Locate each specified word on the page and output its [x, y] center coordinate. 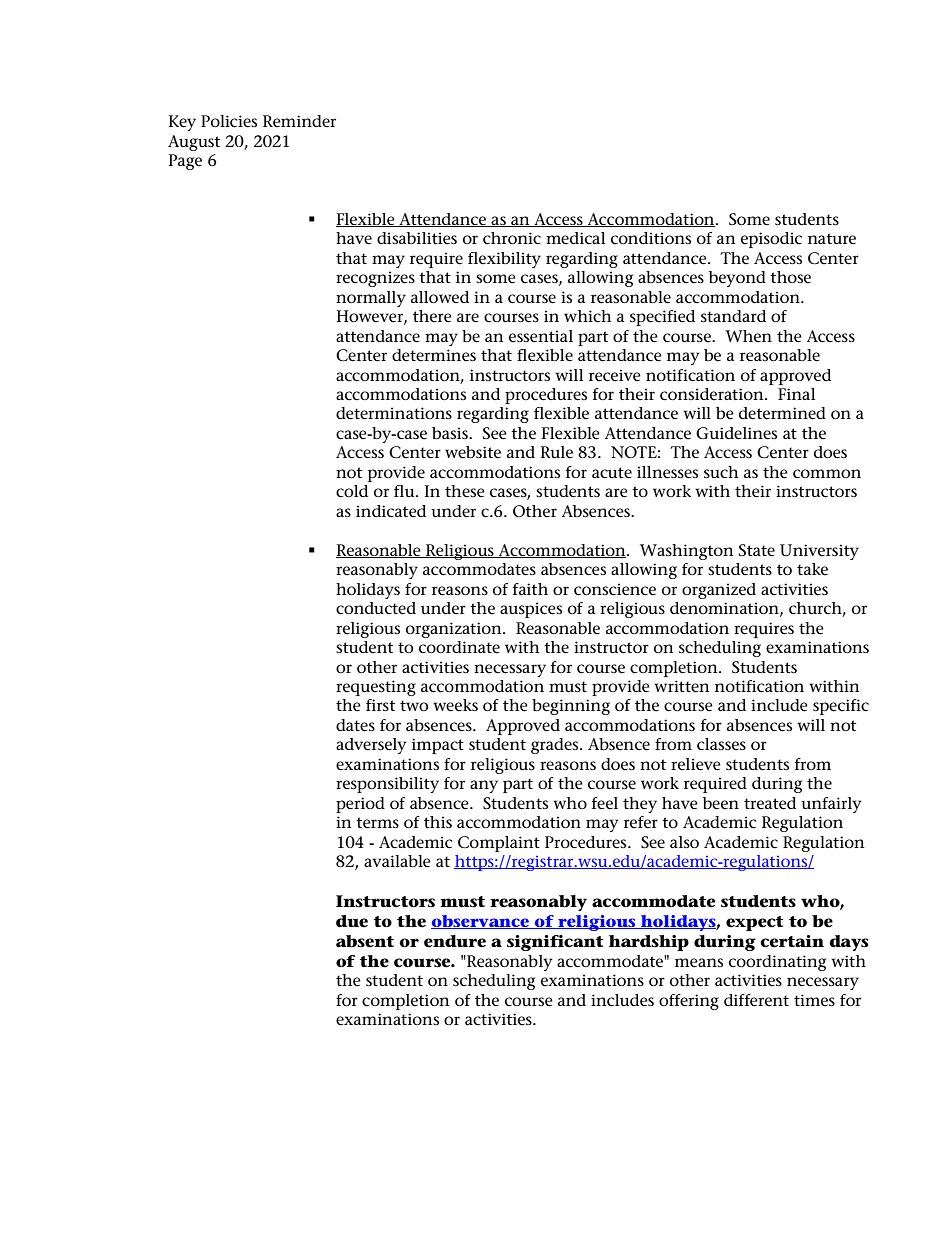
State [757, 550]
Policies [229, 121]
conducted [376, 608]
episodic [771, 240]
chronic [512, 238]
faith [530, 589]
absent [365, 941]
